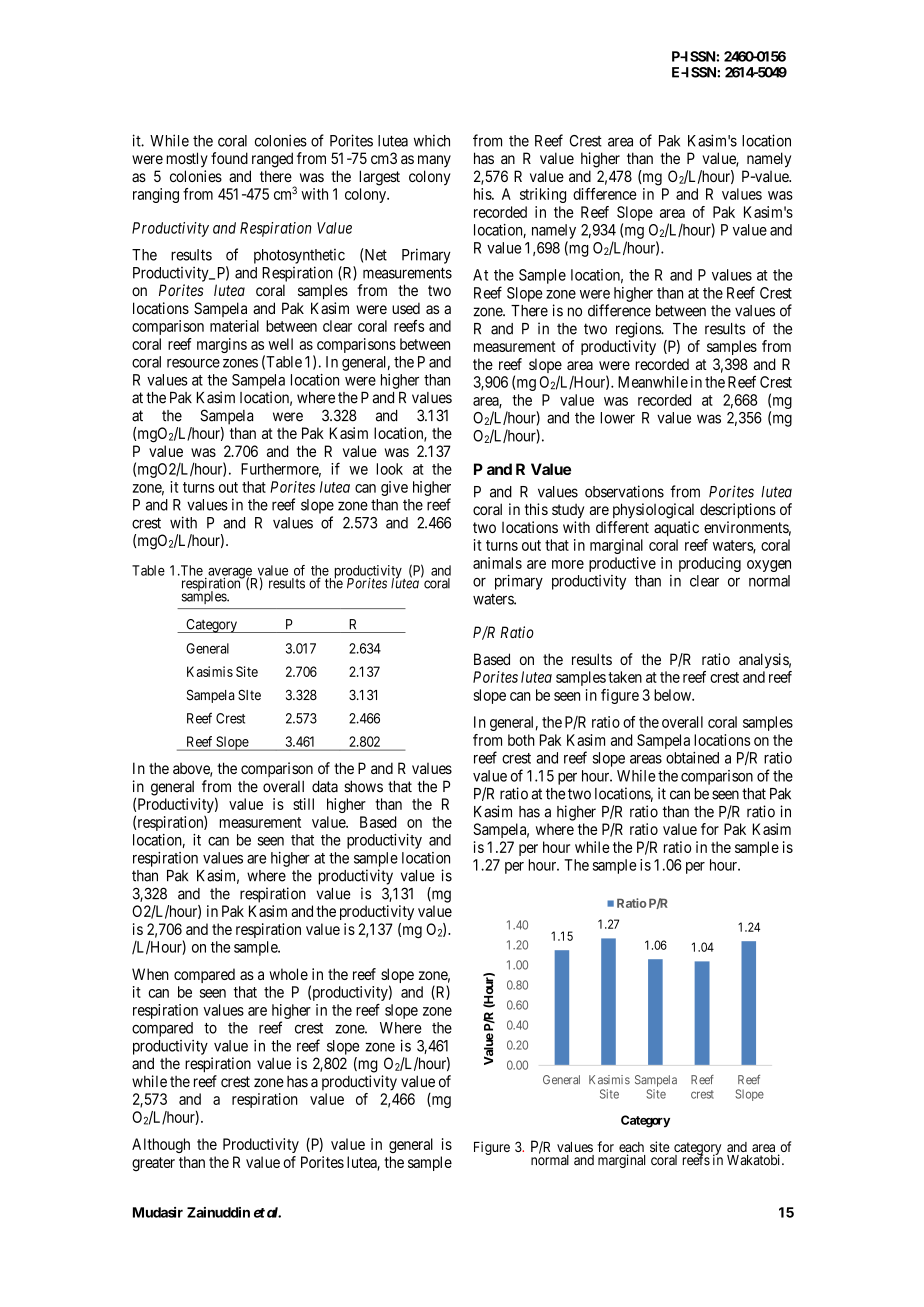  Describe the element at coordinates (653, 511) in the document. I see `physiological` at that location.
